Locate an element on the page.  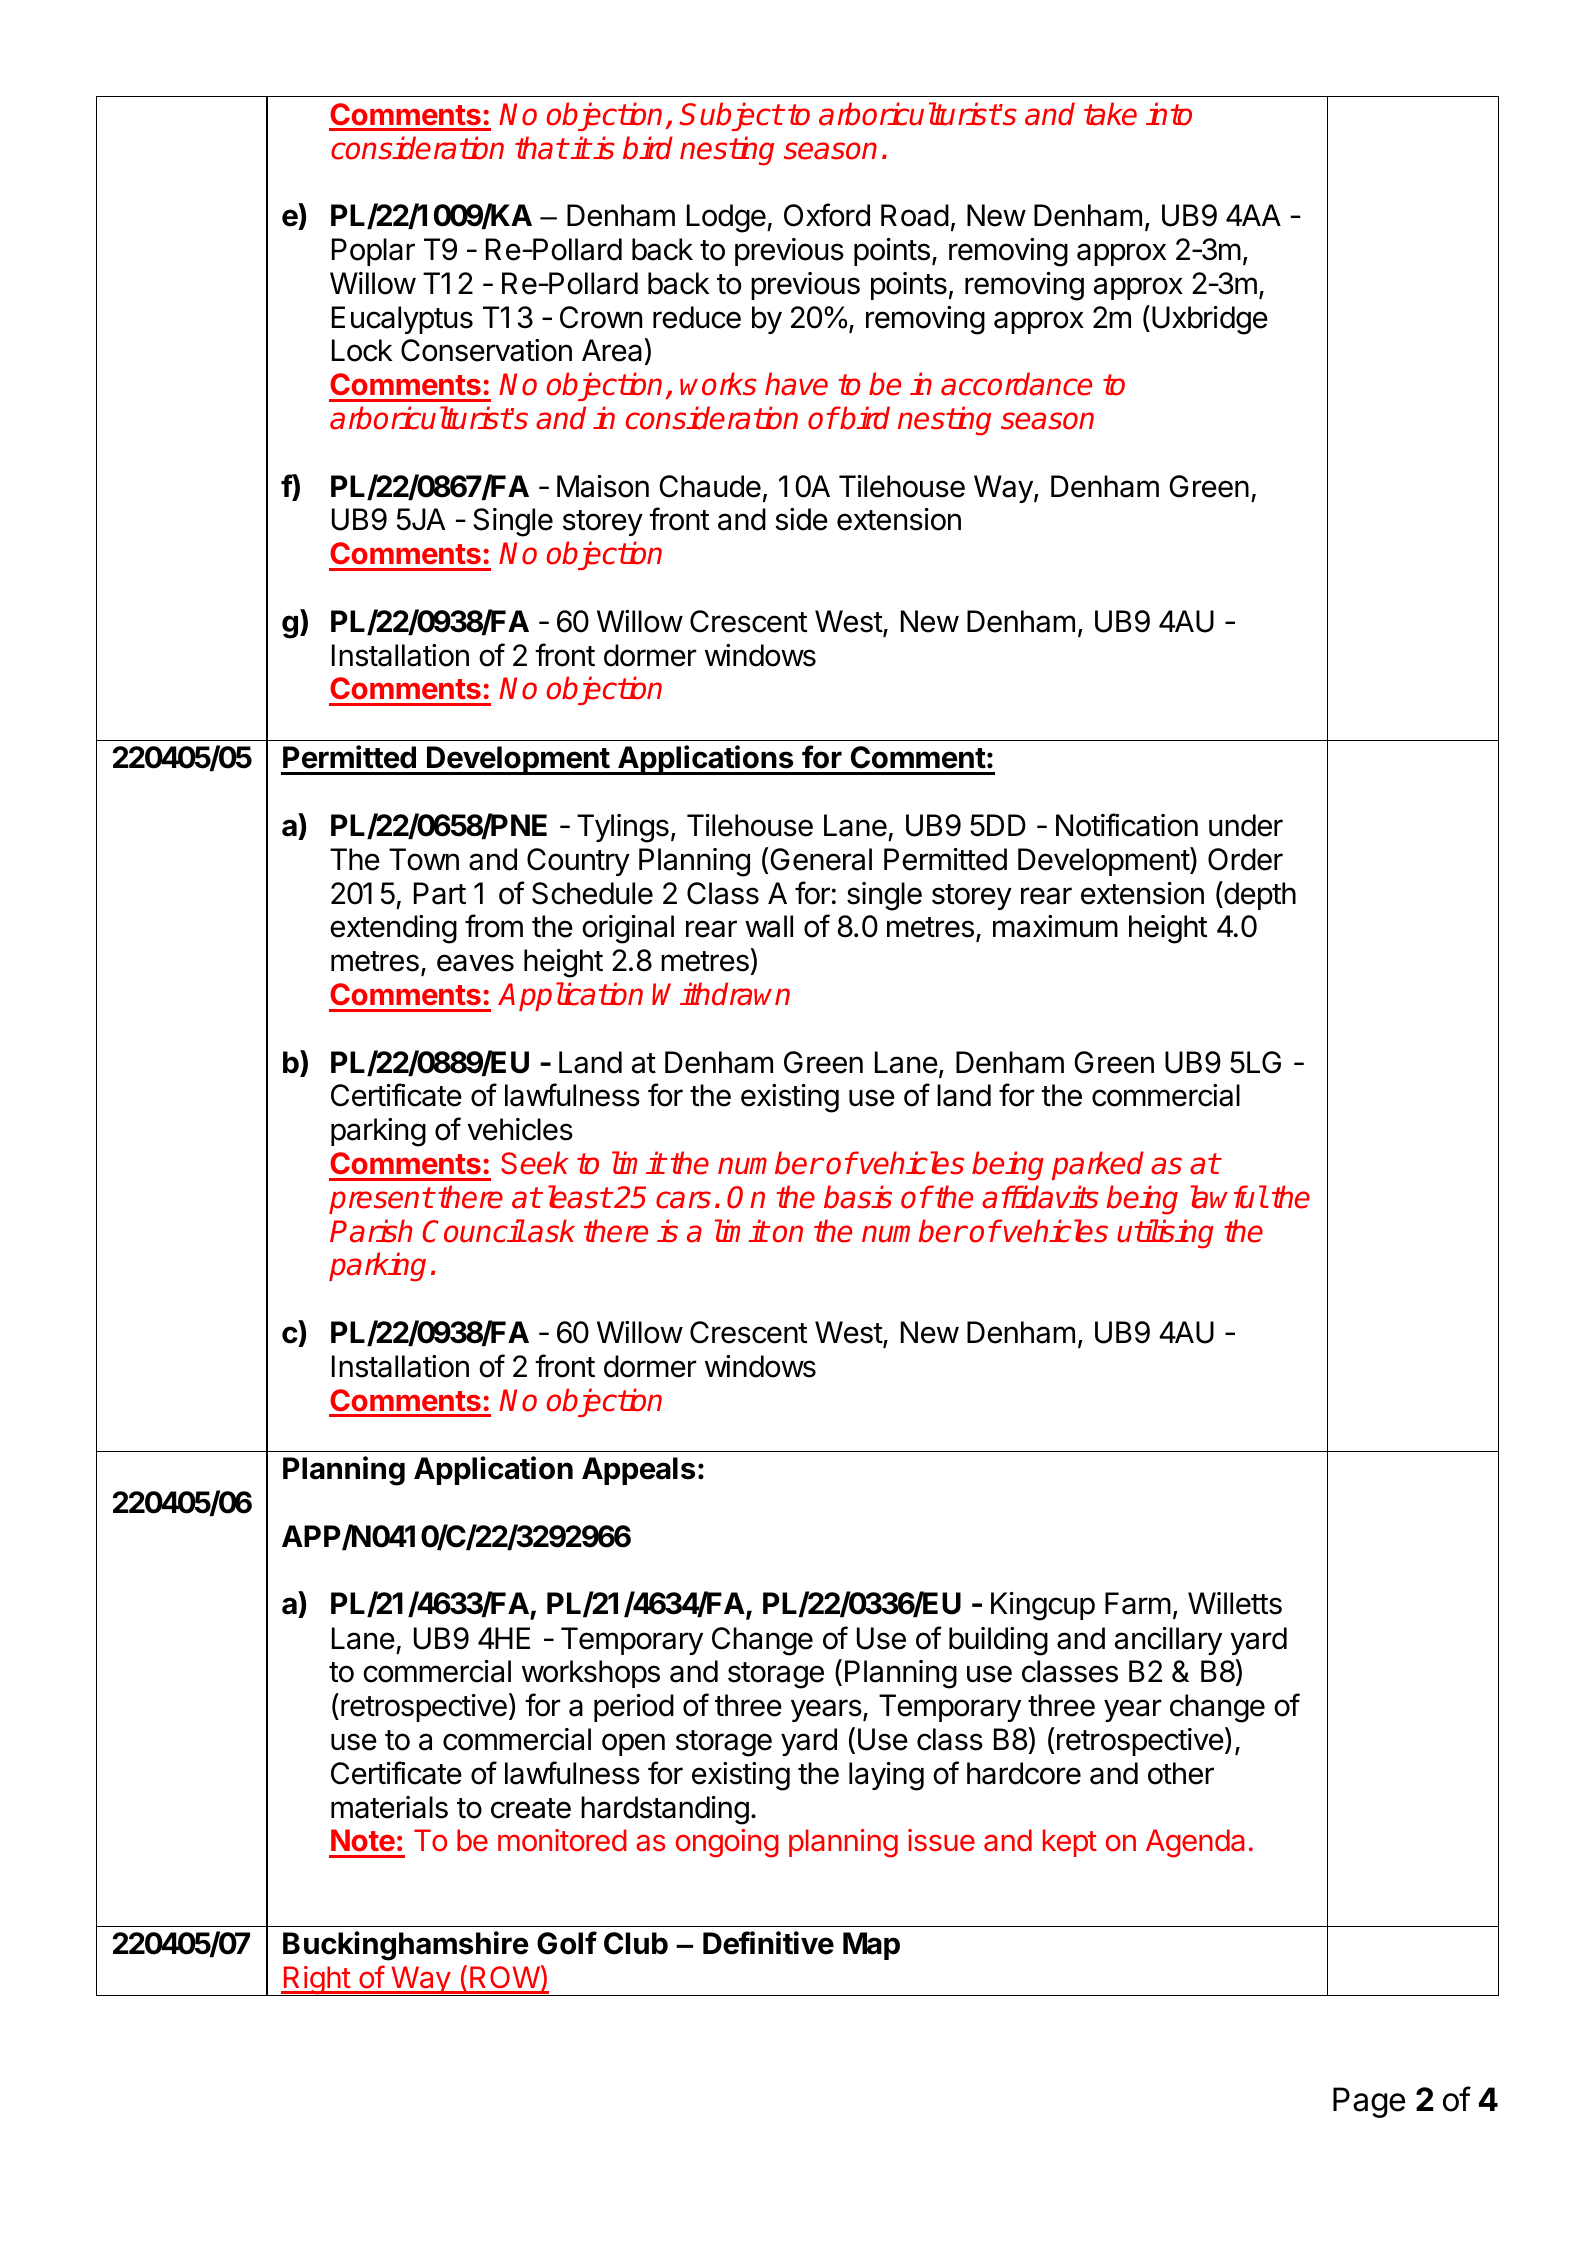
utilising is located at coordinates (1165, 1234).
